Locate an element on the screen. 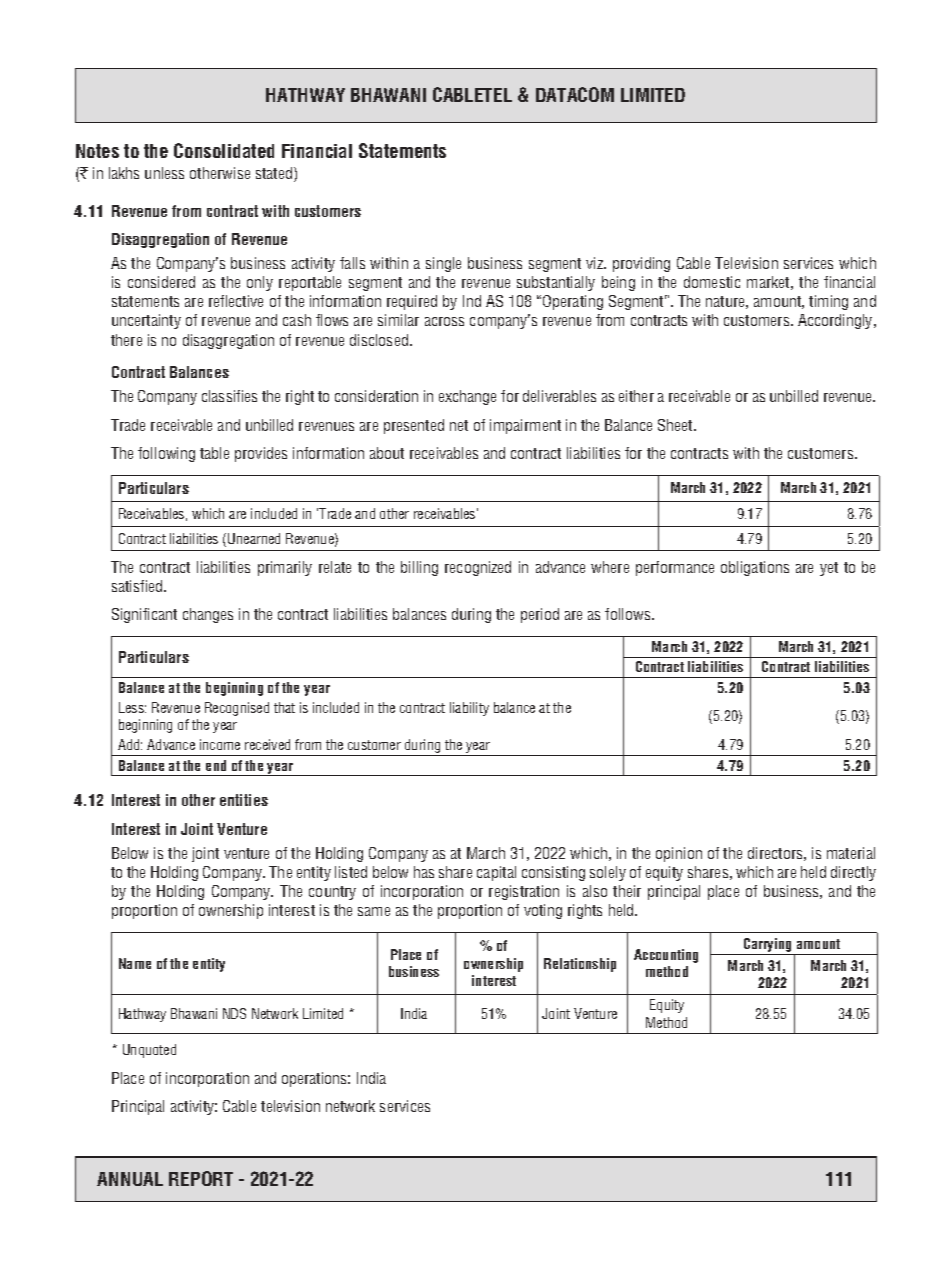 The width and height of the screenshot is (952, 1270). following is located at coordinates (166, 454).
